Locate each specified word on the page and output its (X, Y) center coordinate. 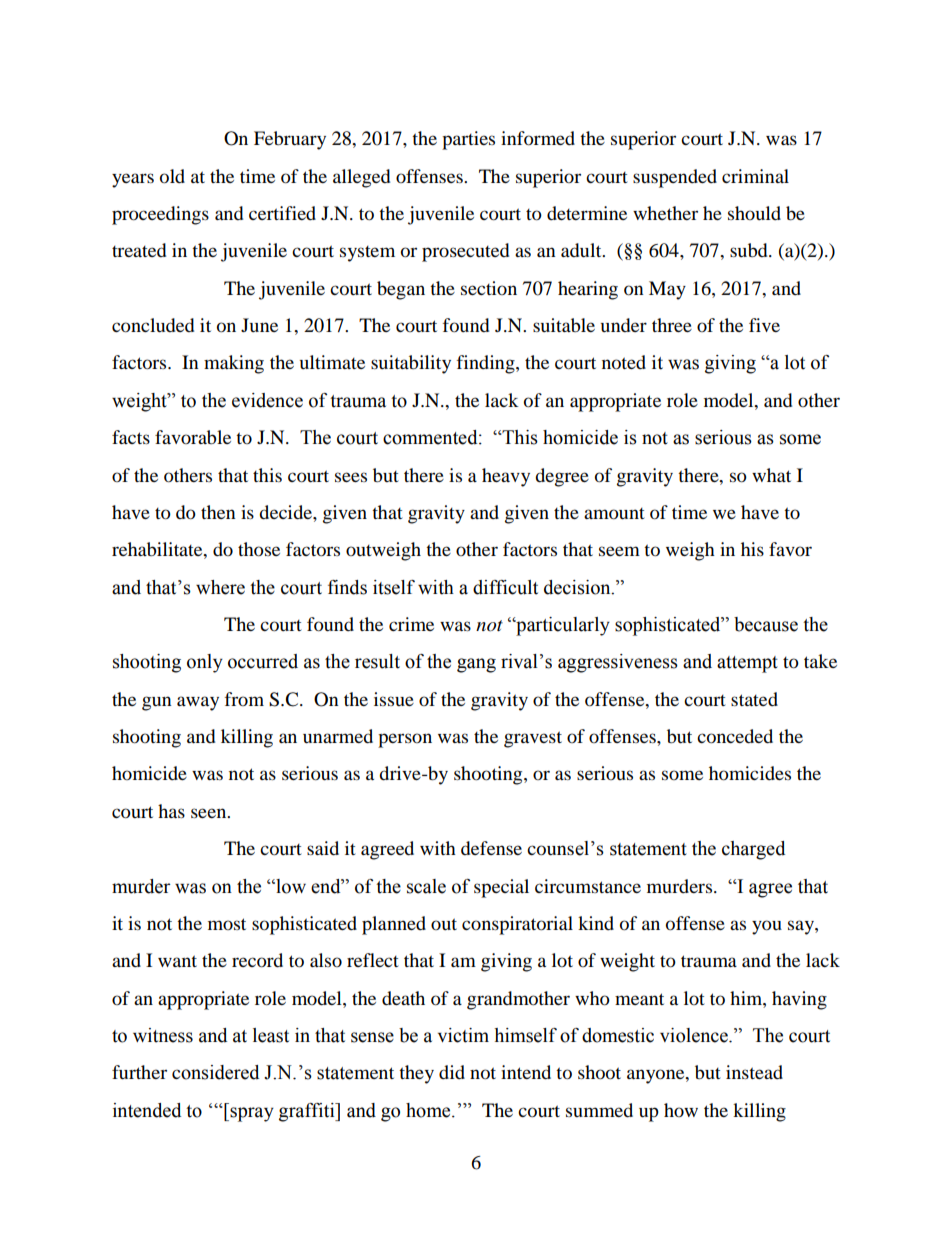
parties (468, 140)
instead (754, 1072)
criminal (755, 176)
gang (476, 665)
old (172, 176)
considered (215, 1072)
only (205, 663)
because (766, 624)
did (452, 1072)
